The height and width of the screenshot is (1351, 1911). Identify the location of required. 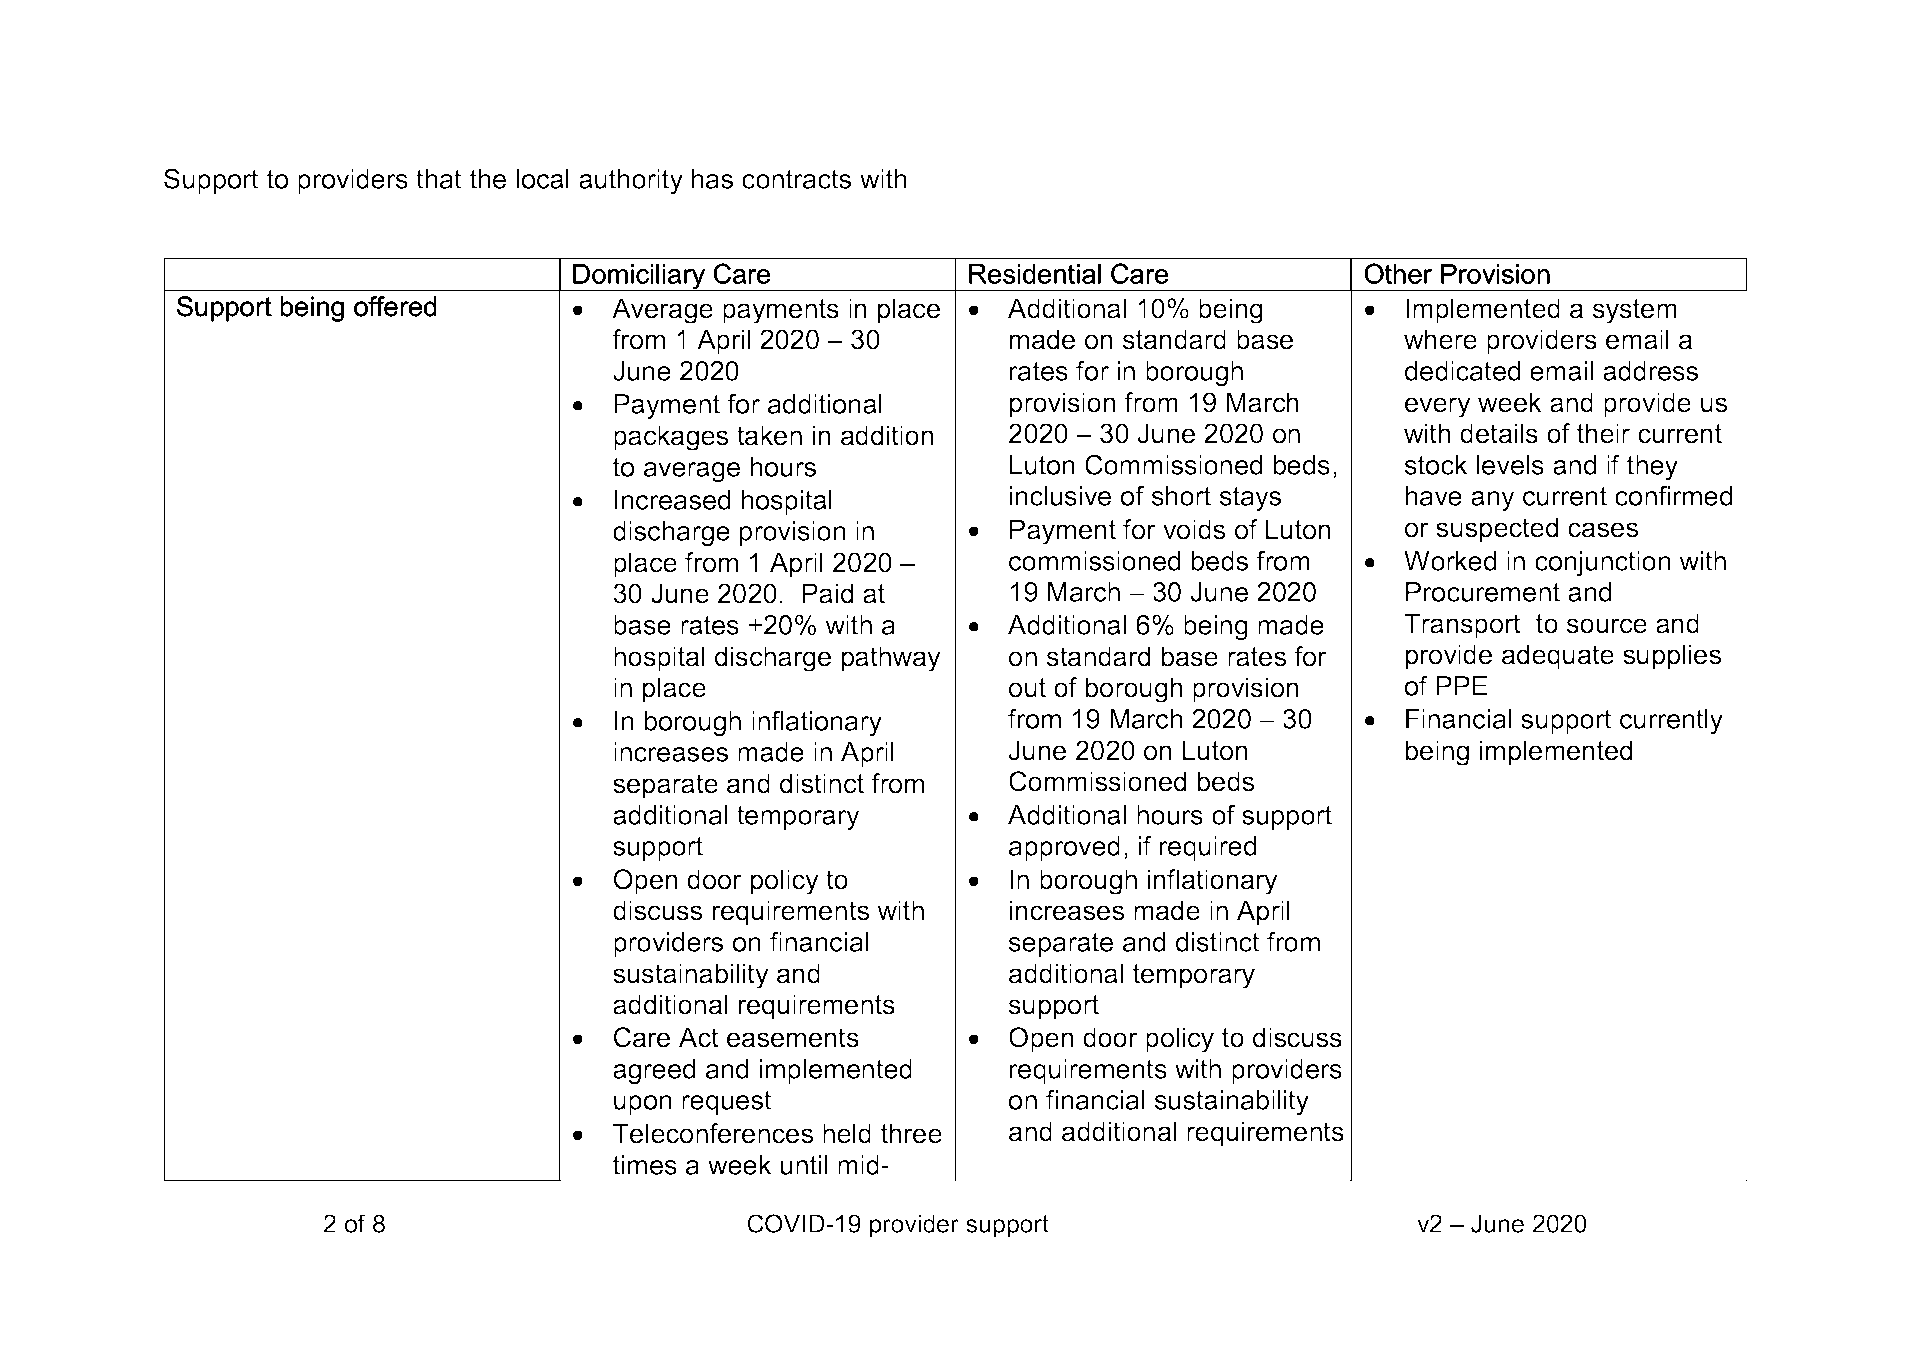
(1208, 848).
